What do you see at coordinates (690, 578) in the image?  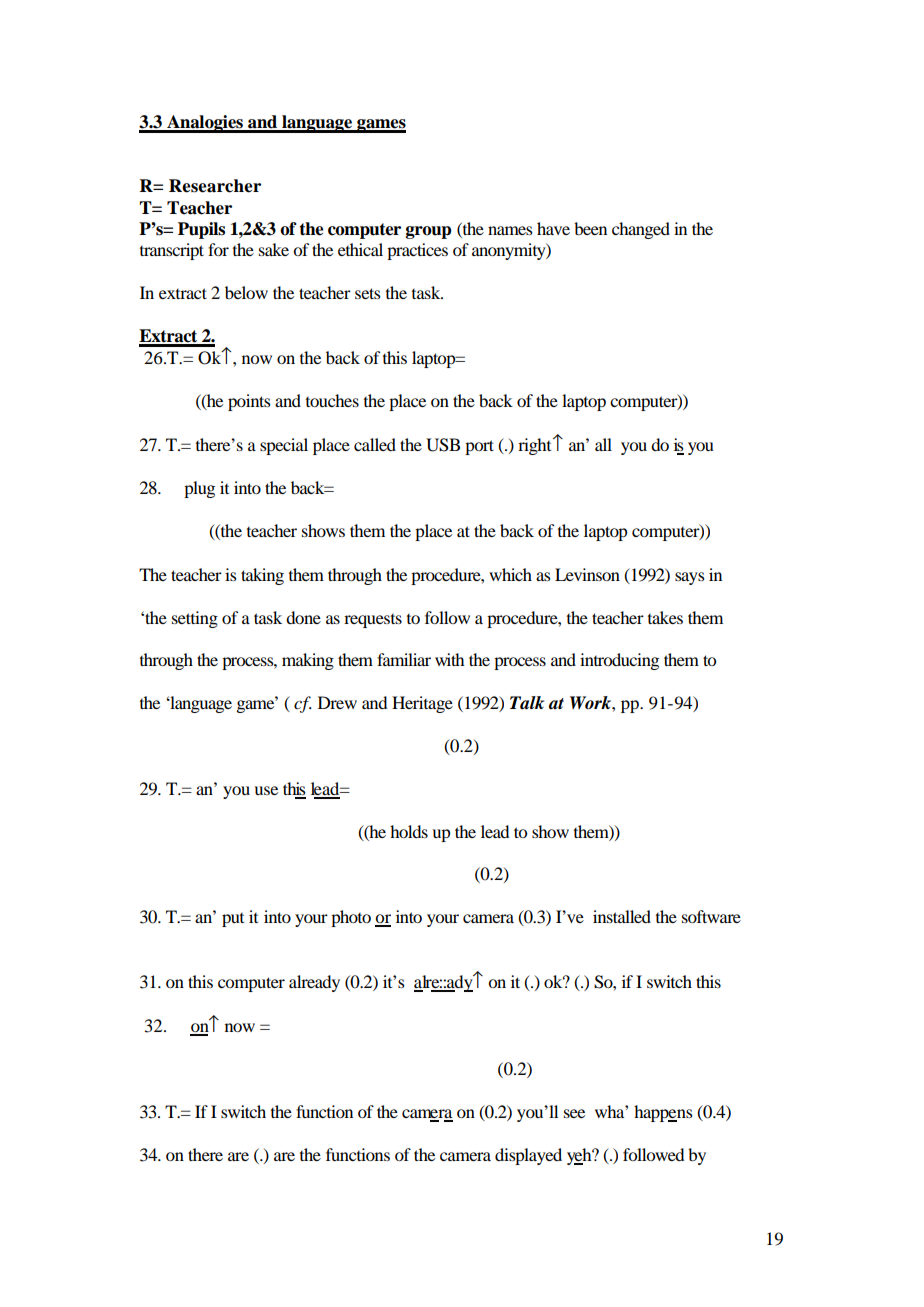 I see `says` at bounding box center [690, 578].
